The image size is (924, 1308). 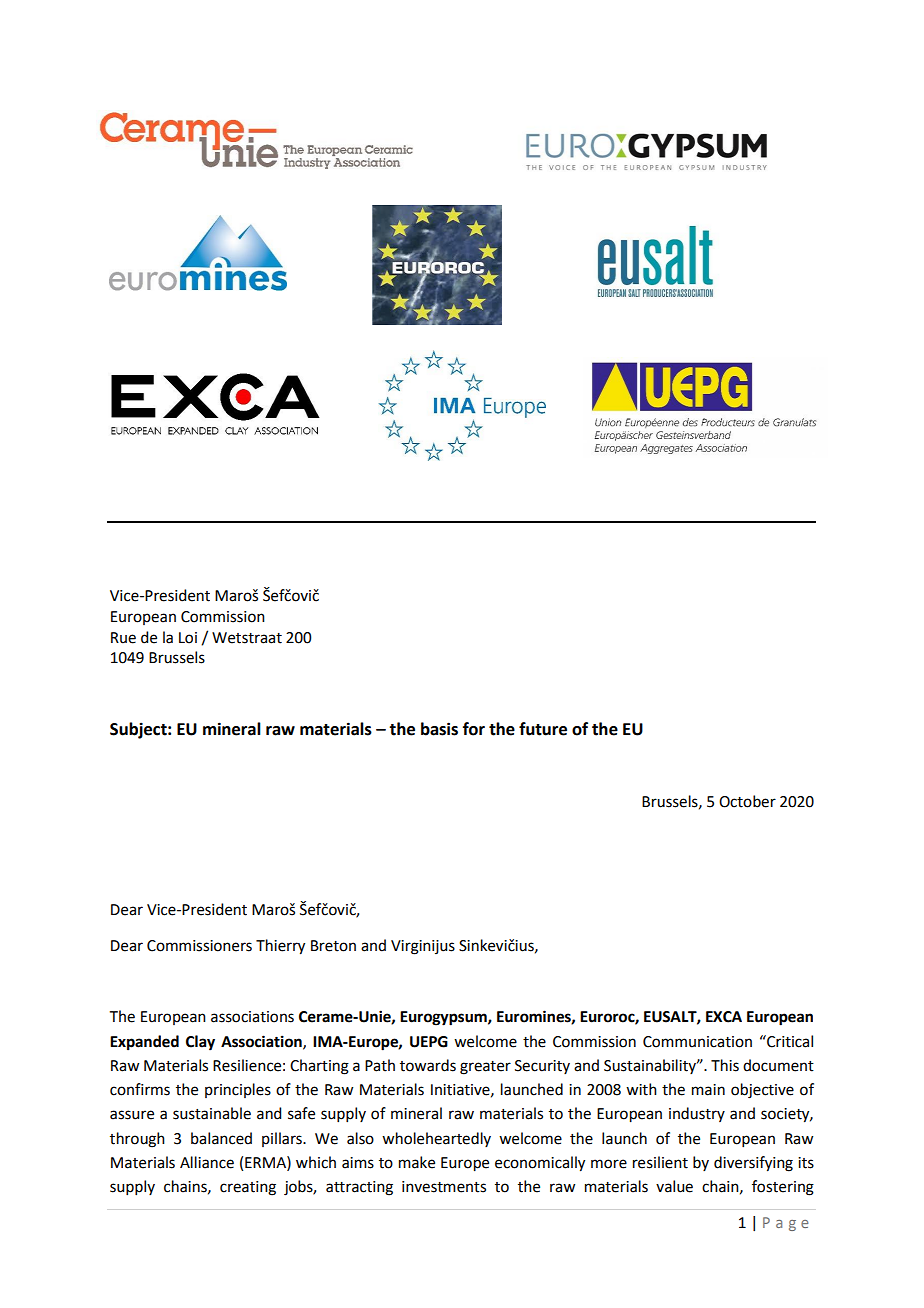 I want to click on basis, so click(x=439, y=729).
